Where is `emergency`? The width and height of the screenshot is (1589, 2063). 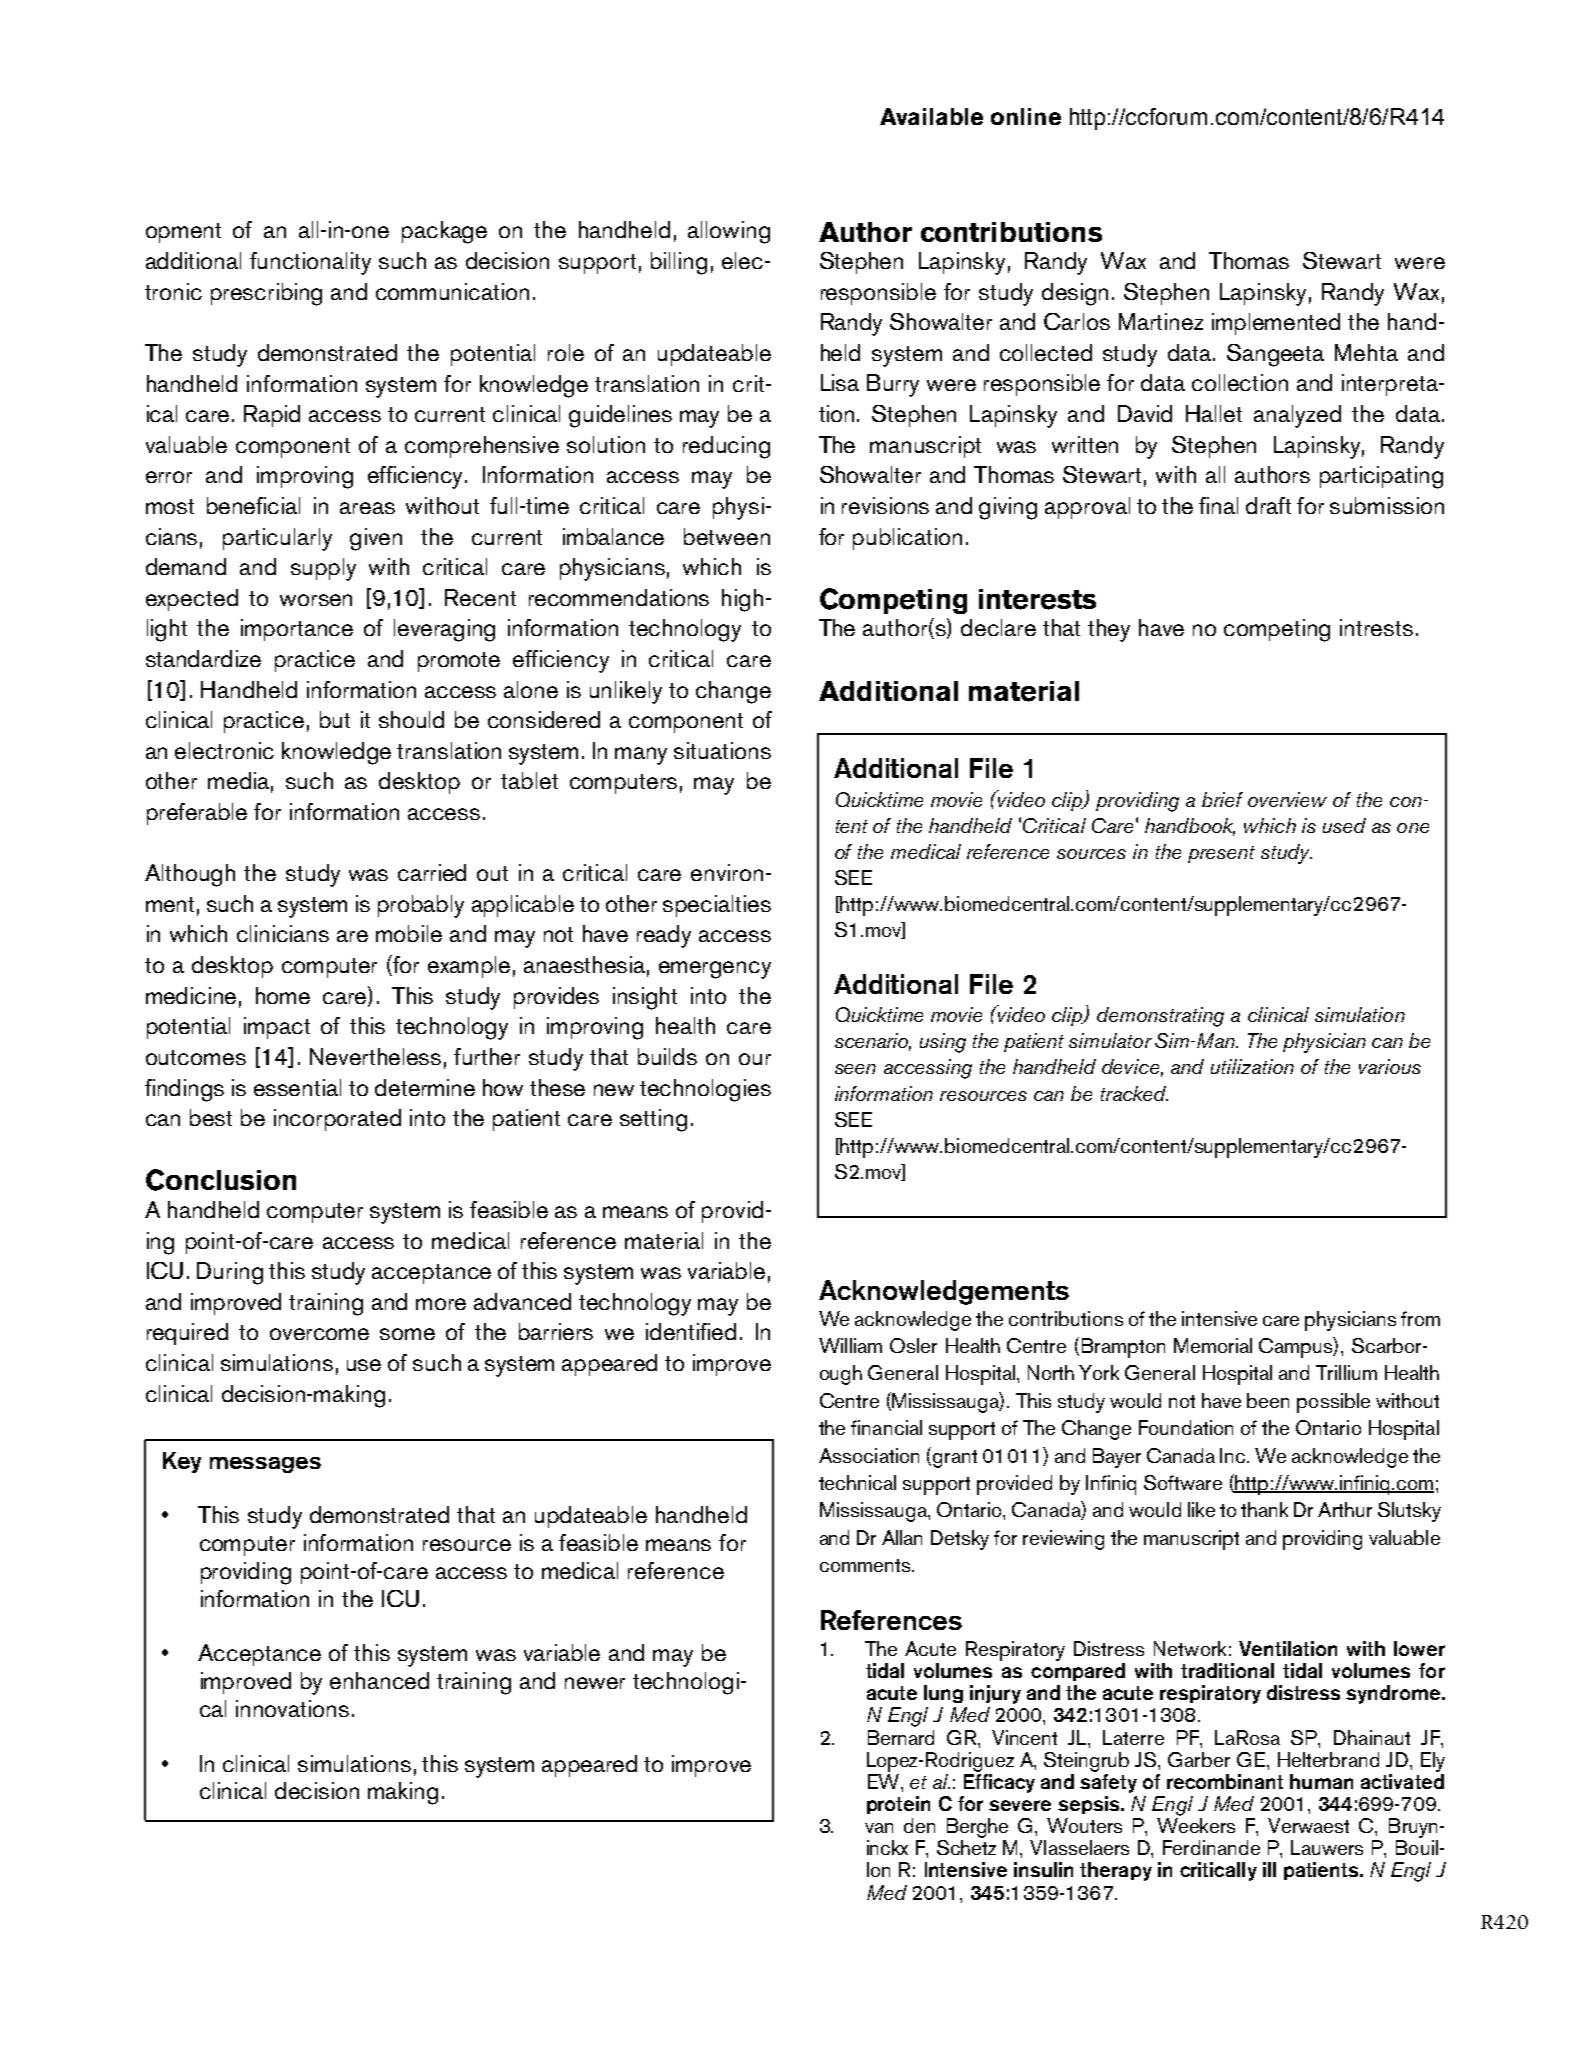
emergency is located at coordinates (715, 970).
